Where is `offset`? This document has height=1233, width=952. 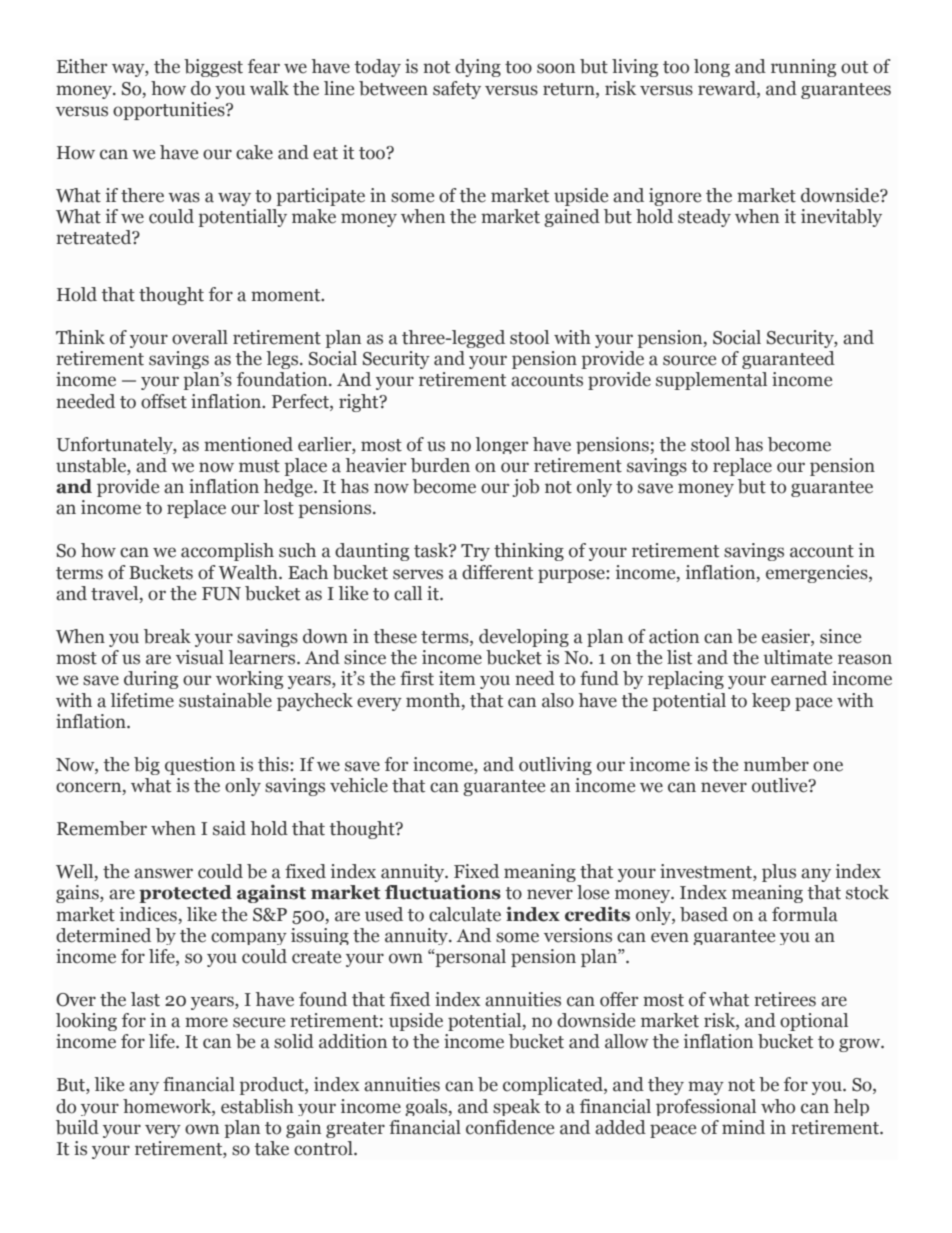 offset is located at coordinates (164, 401).
